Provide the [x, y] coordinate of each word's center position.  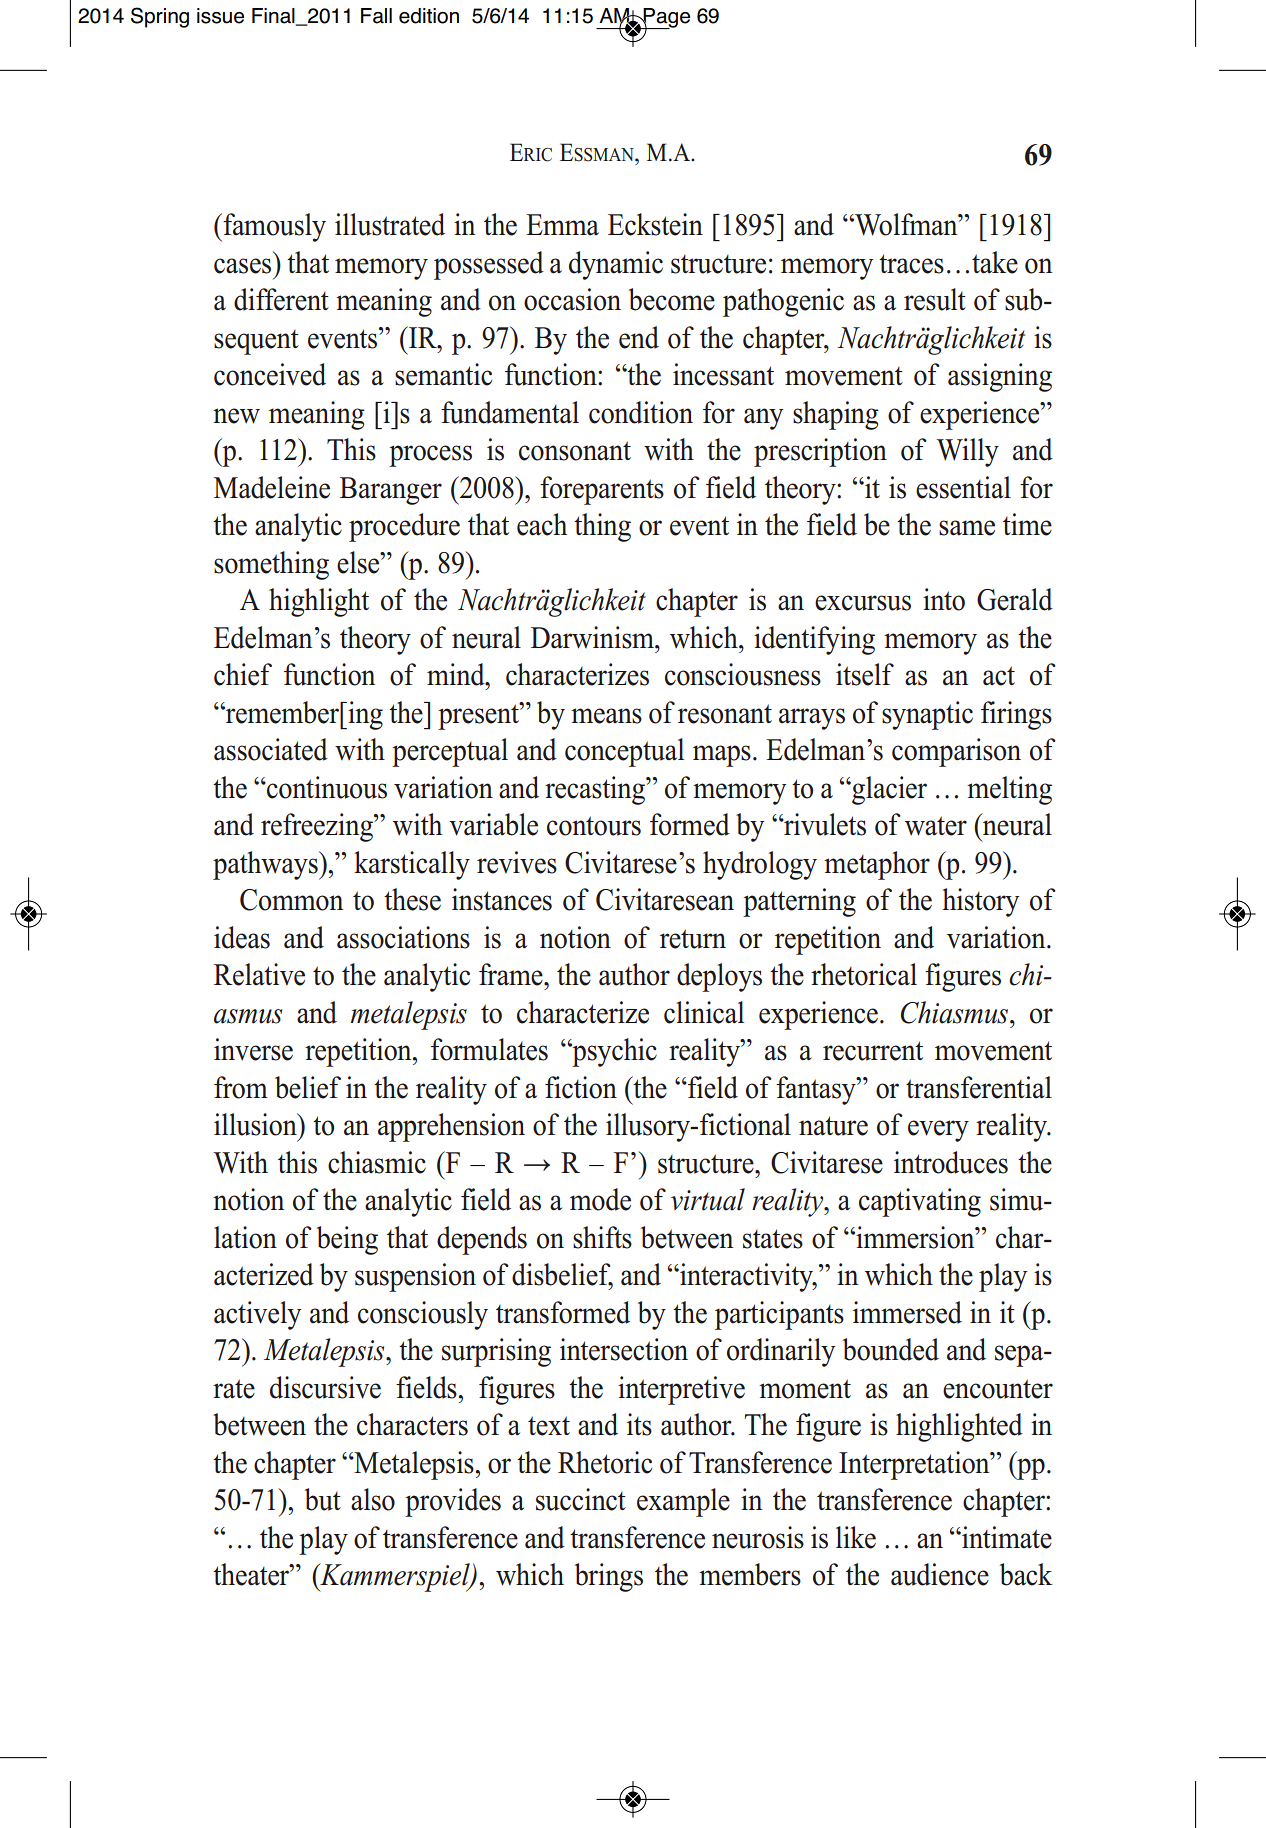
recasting [596, 790]
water [936, 826]
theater [252, 1574]
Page [666, 19]
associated [271, 749]
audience [940, 1574]
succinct [581, 1499]
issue [220, 16]
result [935, 299]
